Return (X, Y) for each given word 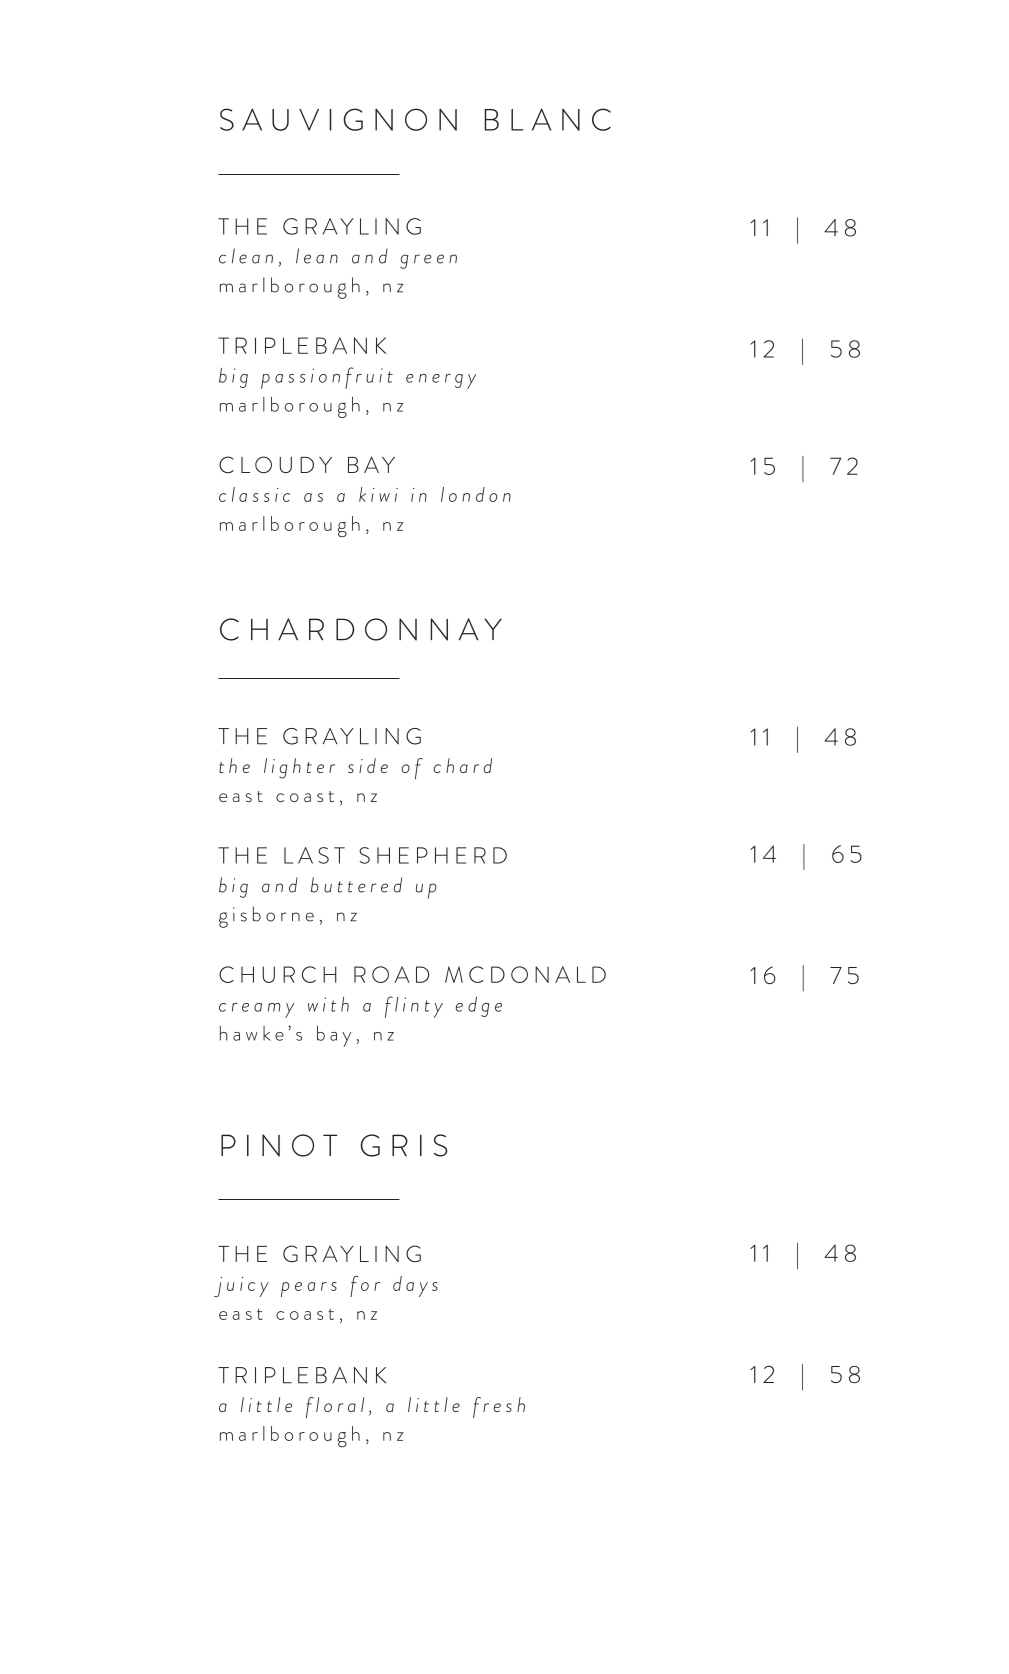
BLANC (547, 119)
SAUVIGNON (338, 119)
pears (309, 1289)
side (368, 765)
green (428, 261)
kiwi (378, 494)
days (415, 1286)
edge (479, 1007)
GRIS (404, 1145)
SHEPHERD (433, 855)
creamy (256, 1010)
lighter (299, 768)
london (476, 494)
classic (254, 494)
